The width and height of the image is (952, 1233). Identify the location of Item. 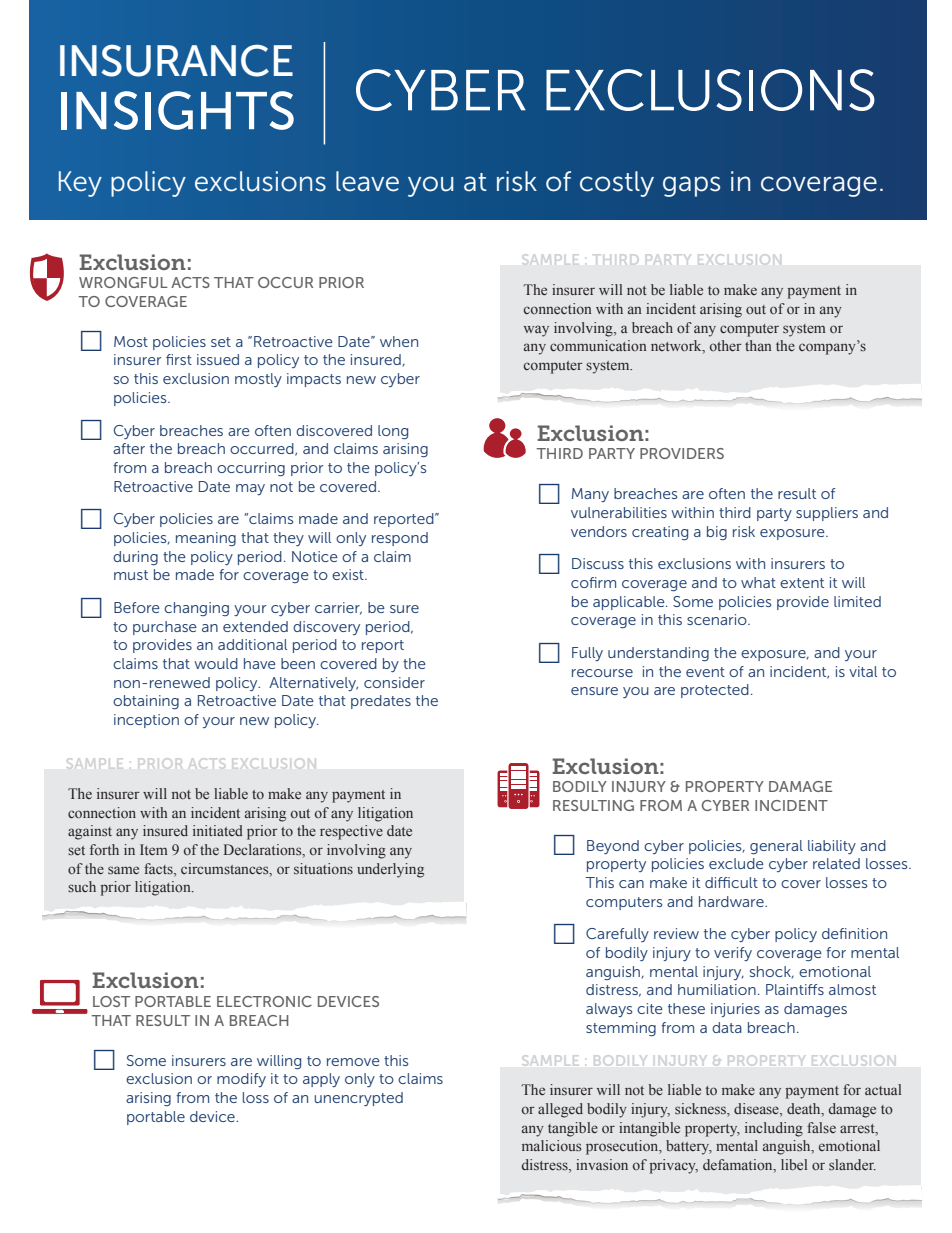
(154, 849).
